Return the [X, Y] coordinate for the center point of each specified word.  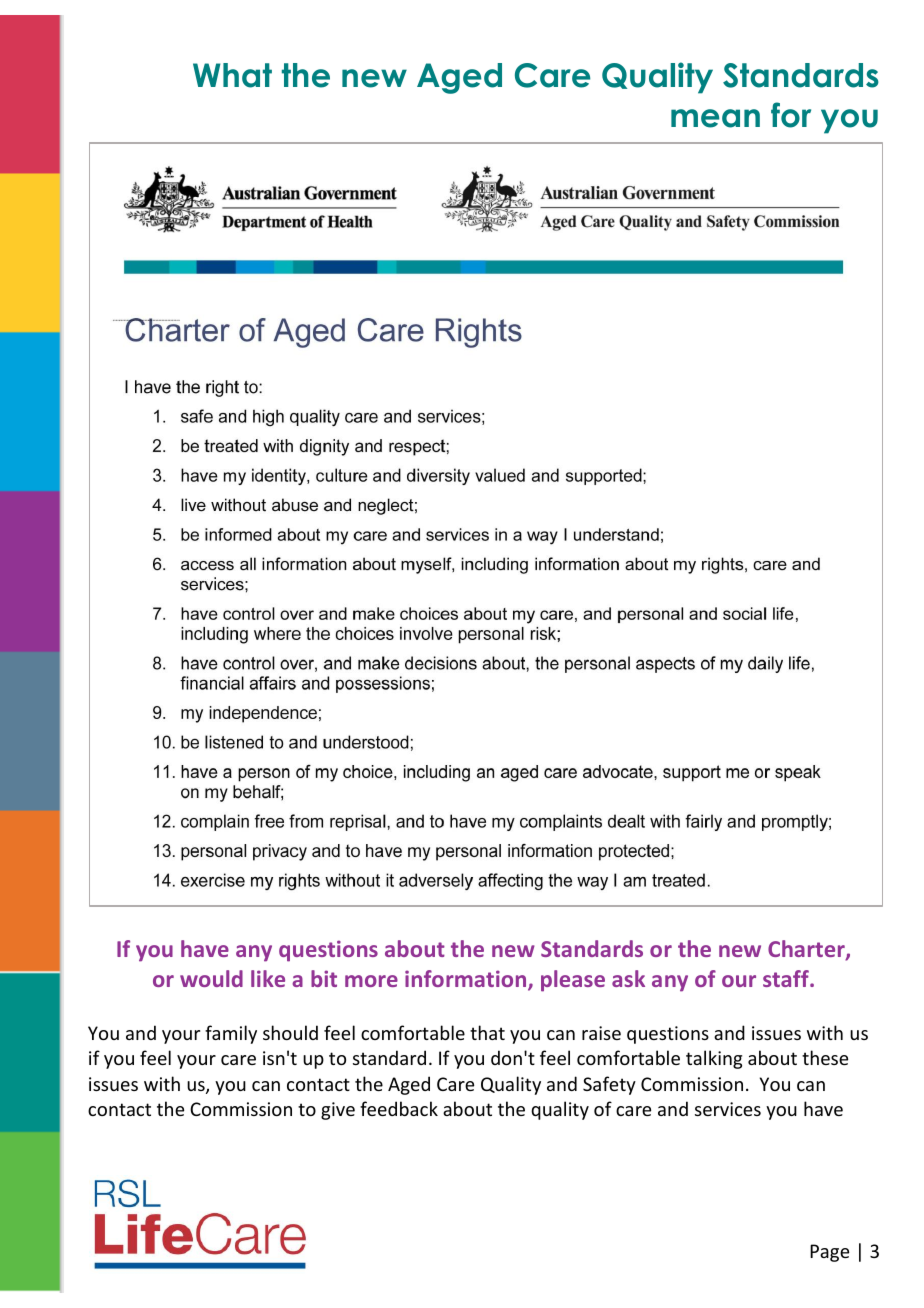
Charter [807, 950]
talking [714, 1059]
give [338, 1111]
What [232, 75]
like [268, 978]
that [487, 1032]
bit [324, 978]
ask [628, 978]
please [573, 981]
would [211, 978]
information [467, 980]
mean [715, 118]
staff [787, 978]
